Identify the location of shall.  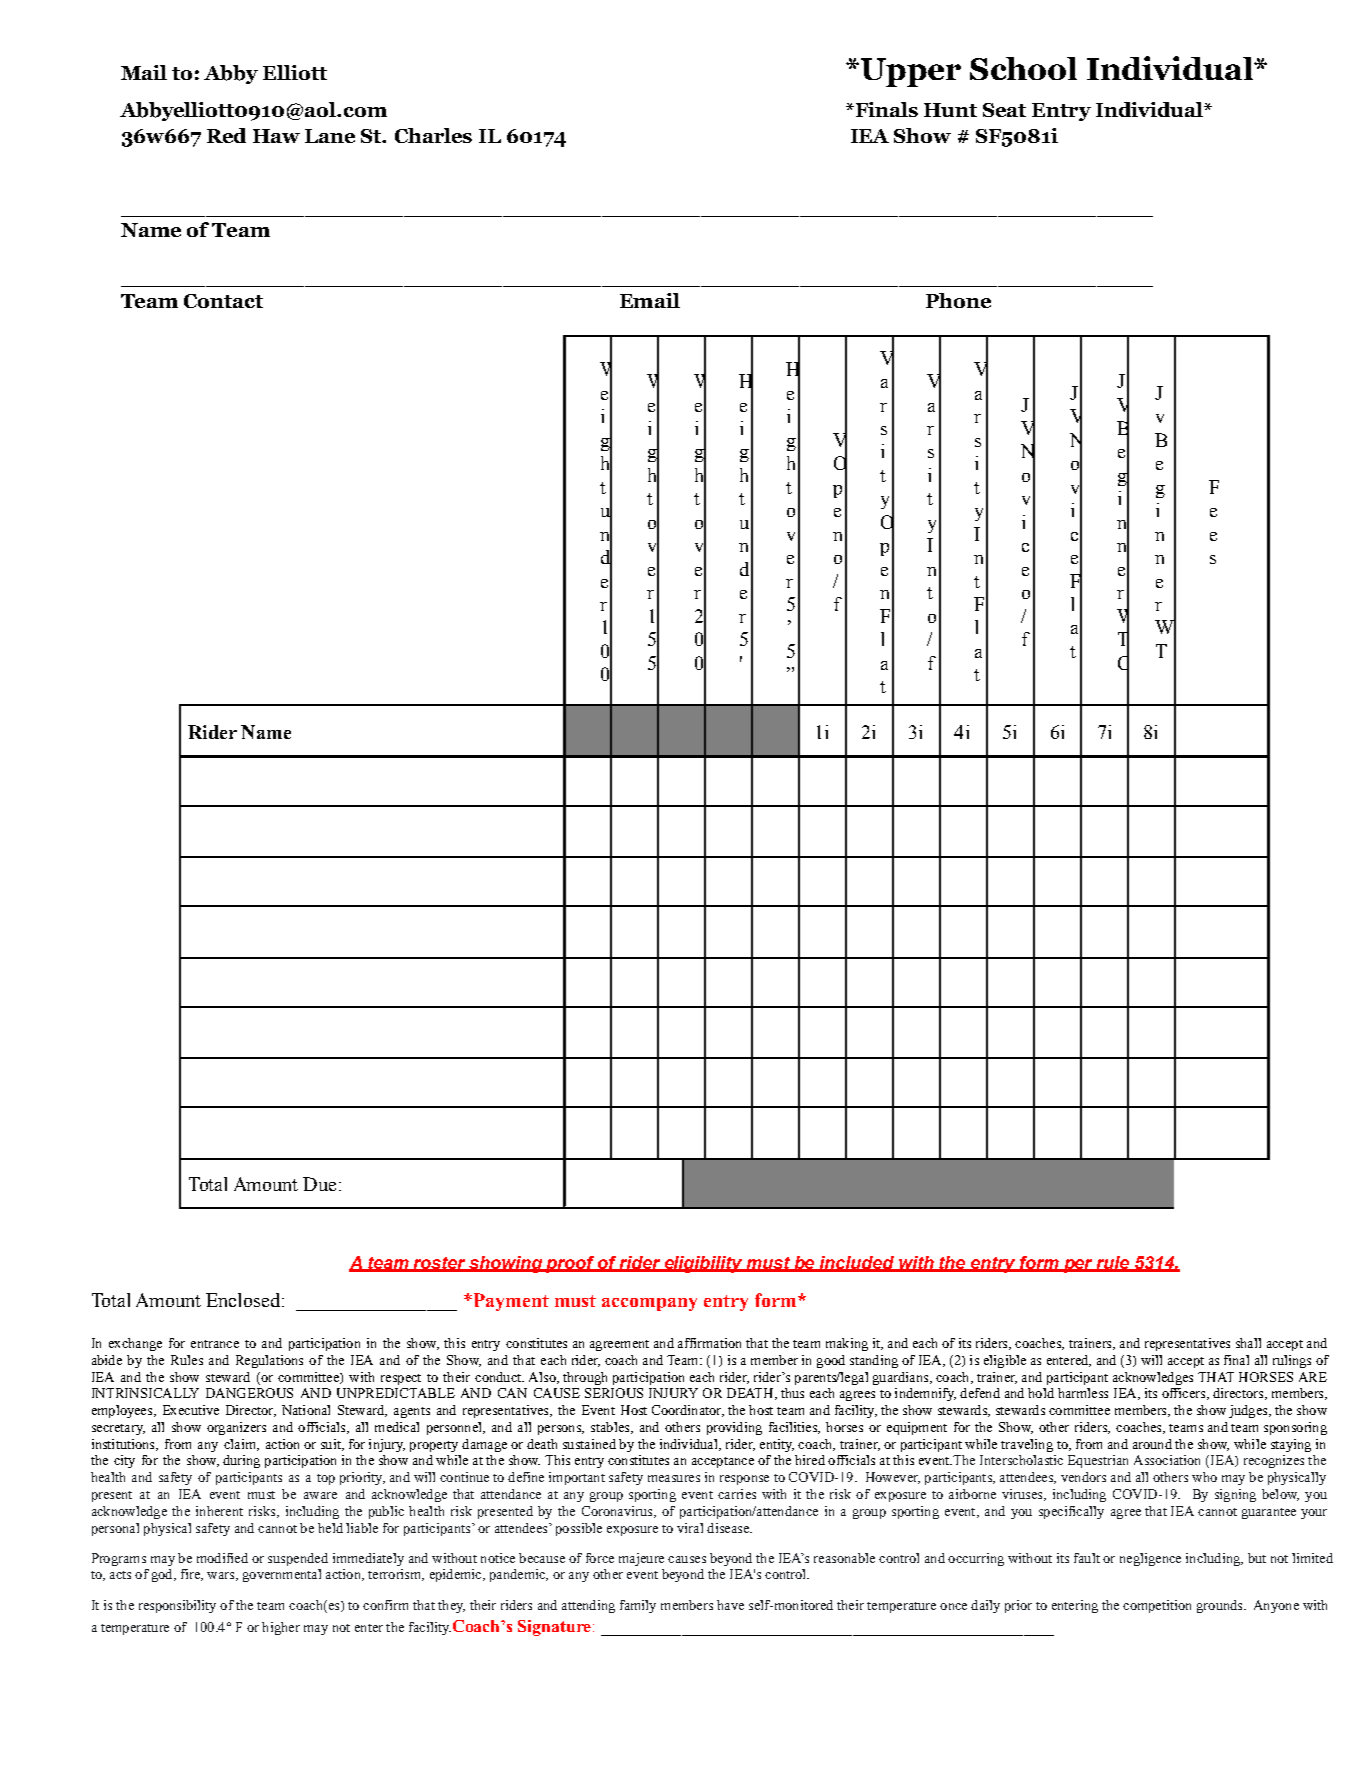
(1248, 1343).
